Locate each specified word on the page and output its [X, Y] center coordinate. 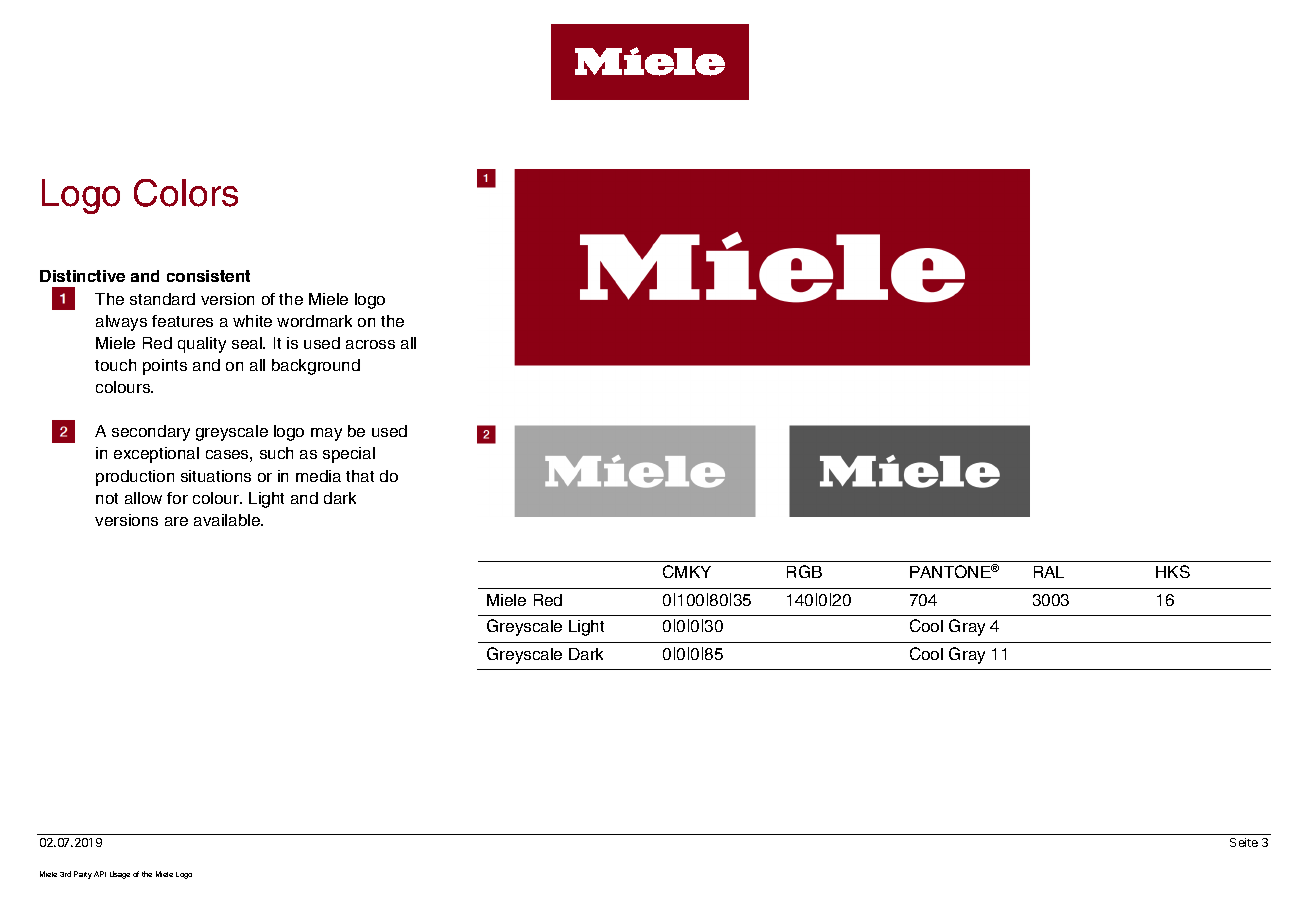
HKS [1173, 571]
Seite [1244, 842]
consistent [208, 276]
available [228, 520]
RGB [804, 571]
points [165, 367]
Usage [120, 875]
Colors [186, 193]
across [370, 344]
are [176, 521]
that [360, 476]
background [316, 367]
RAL [1049, 572]
